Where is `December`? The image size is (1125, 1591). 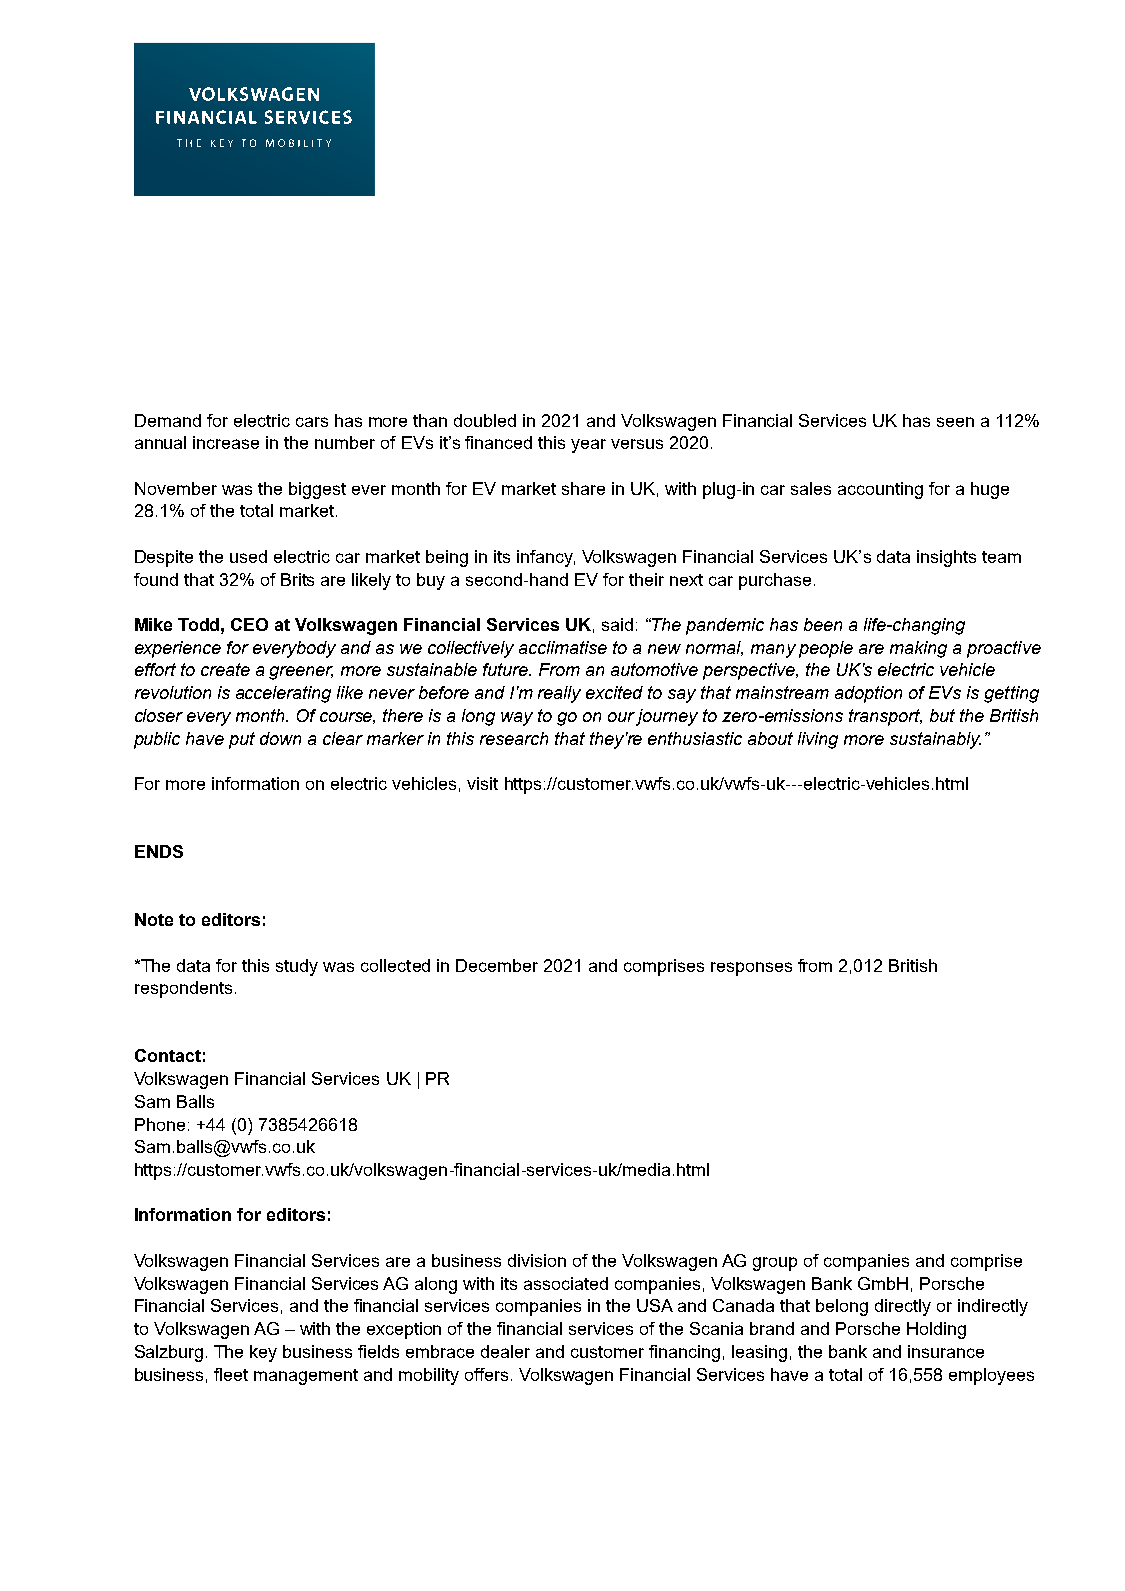 December is located at coordinates (497, 965).
